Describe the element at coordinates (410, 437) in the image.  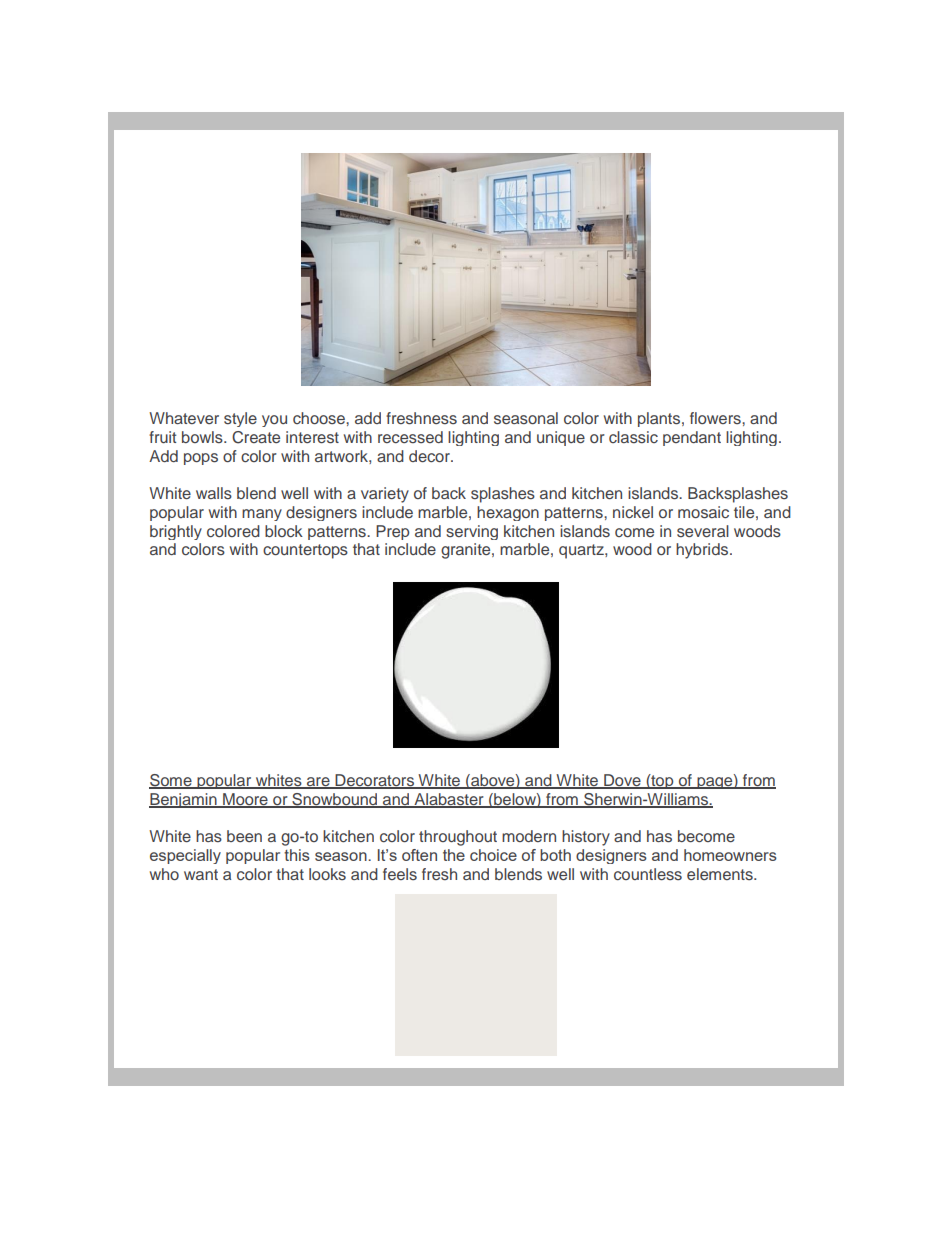
I see `recessed` at that location.
